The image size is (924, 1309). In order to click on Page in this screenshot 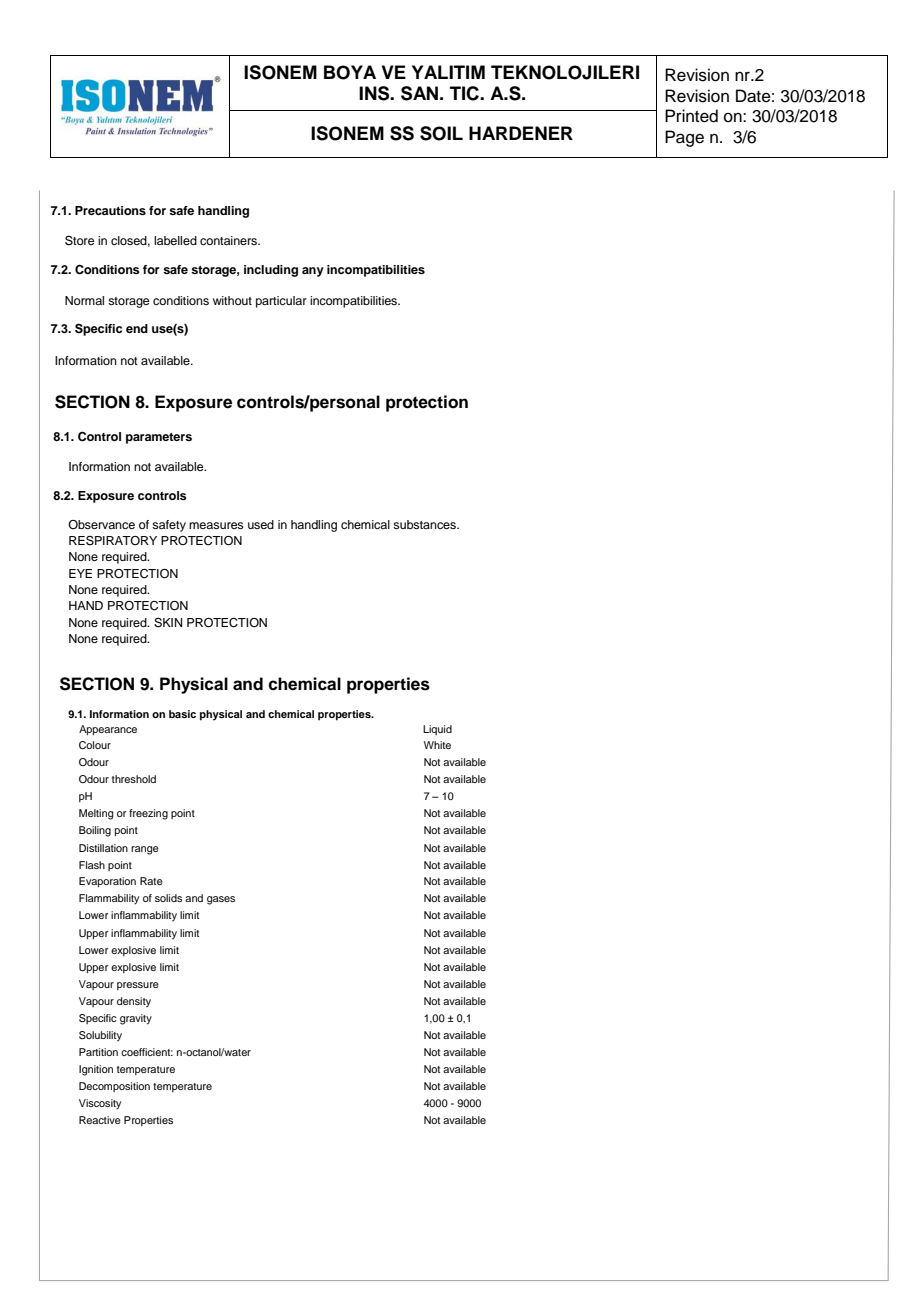, I will do `click(684, 138)`.
